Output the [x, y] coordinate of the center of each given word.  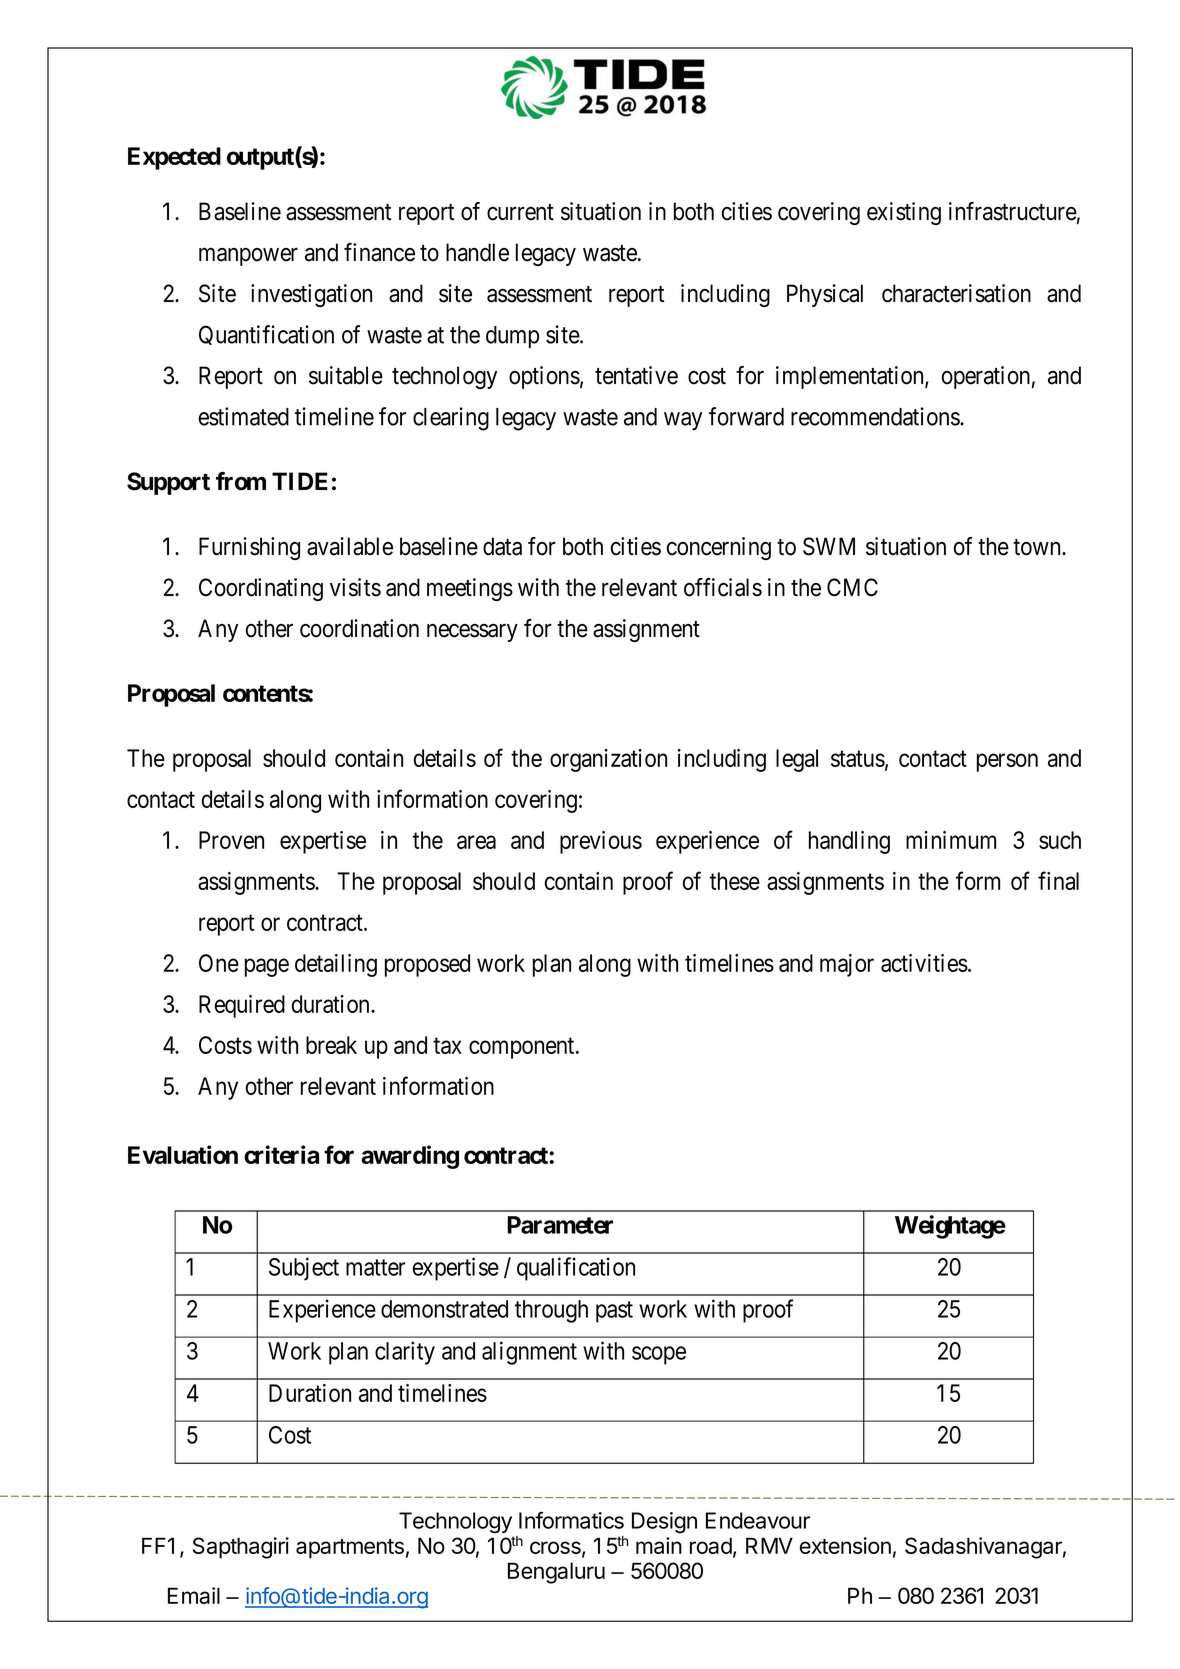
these [735, 881]
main [659, 1545]
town [1038, 547]
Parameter [560, 1225]
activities [924, 963]
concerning [719, 548]
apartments [350, 1549]
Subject [304, 1269]
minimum [951, 840]
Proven [231, 840]
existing [904, 213]
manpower [248, 257]
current [520, 212]
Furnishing [249, 548]
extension [845, 1545]
